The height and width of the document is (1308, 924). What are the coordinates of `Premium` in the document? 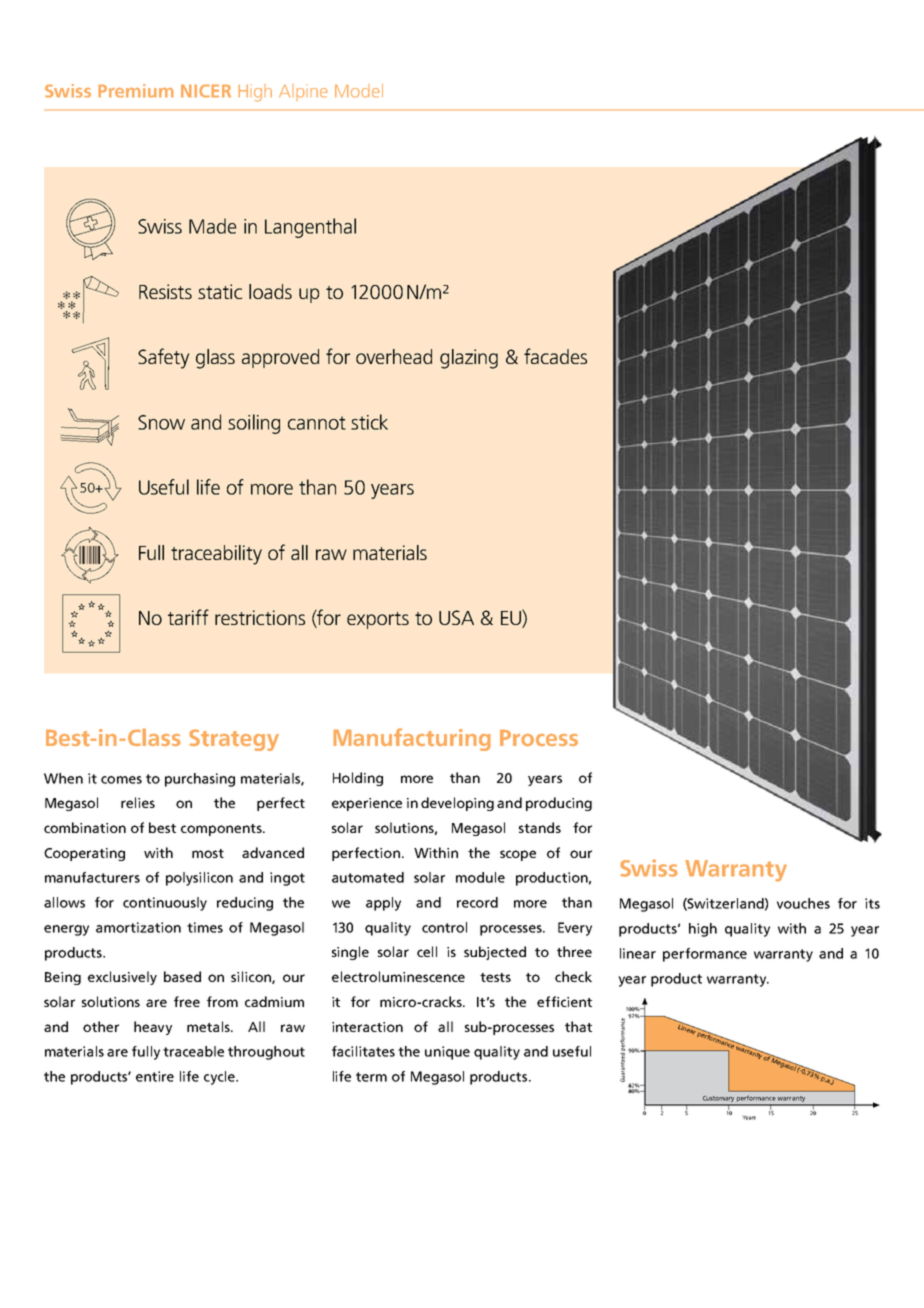 It's located at (136, 90).
